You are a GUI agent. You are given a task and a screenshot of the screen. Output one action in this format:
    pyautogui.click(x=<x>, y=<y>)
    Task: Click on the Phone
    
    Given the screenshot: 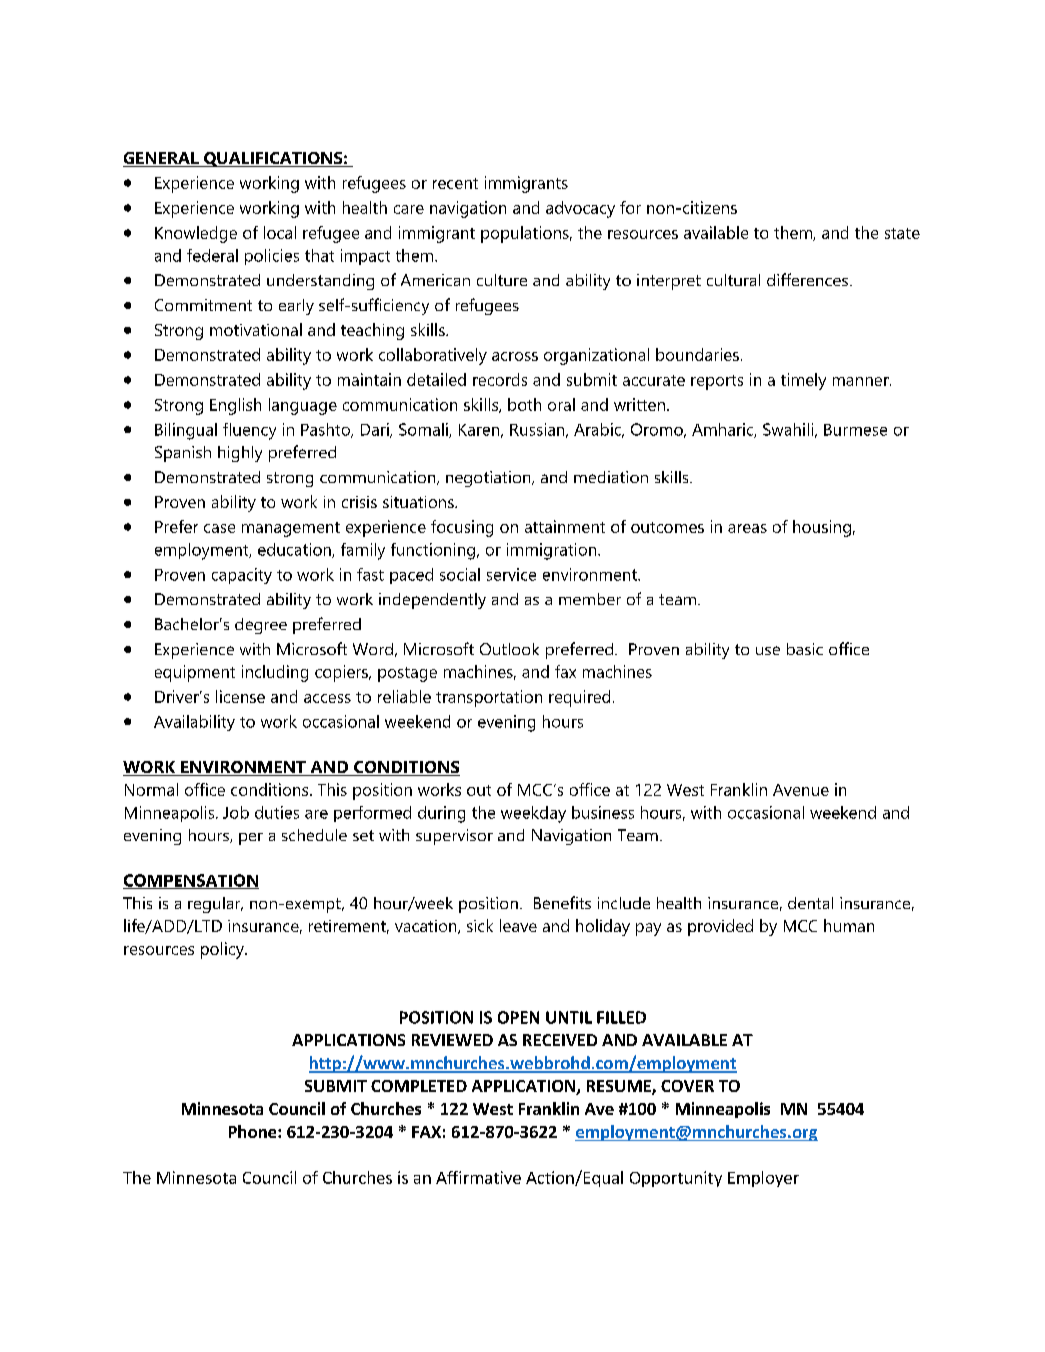 What is the action you would take?
    pyautogui.click(x=254, y=1131)
